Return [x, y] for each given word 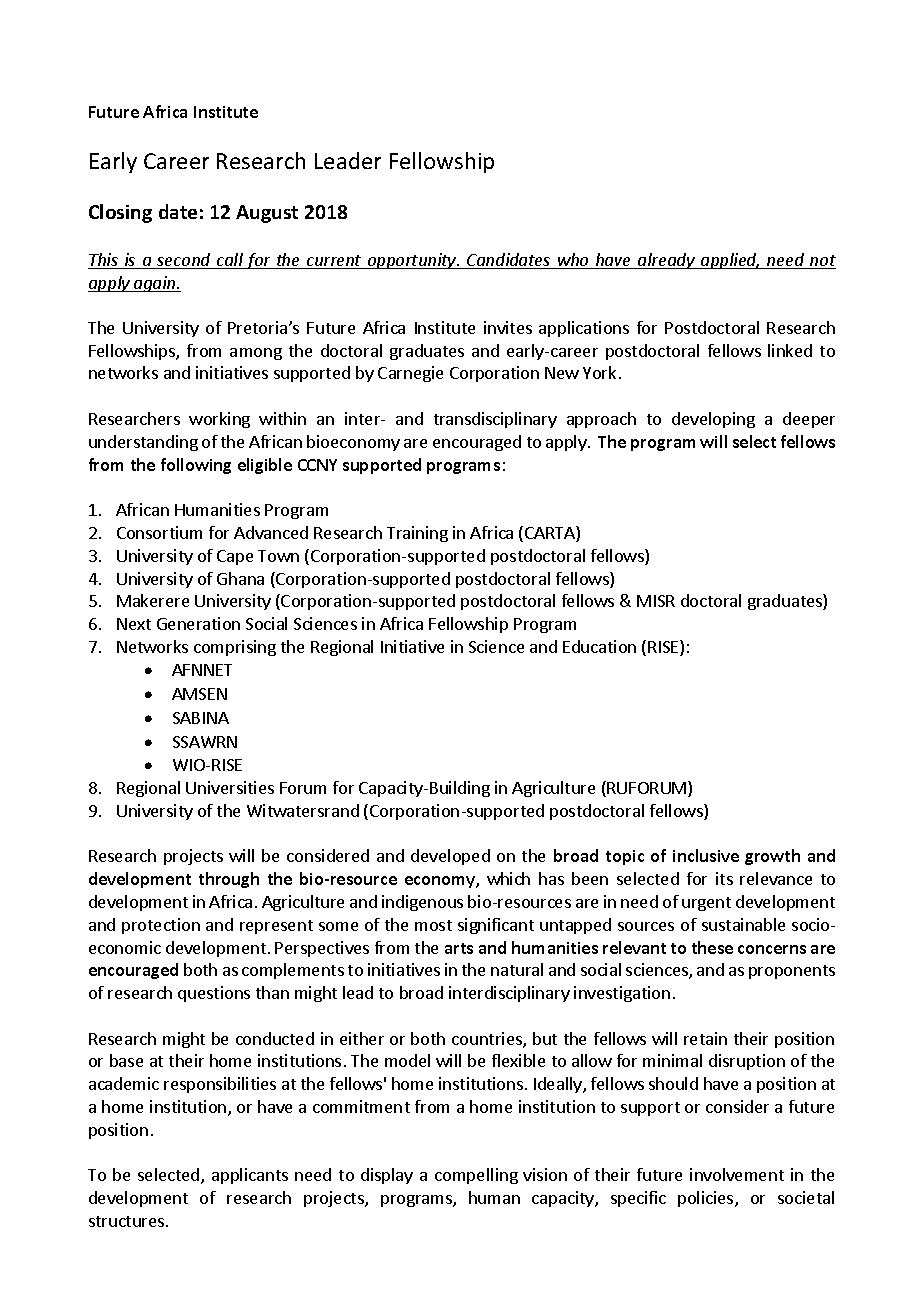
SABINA [201, 718]
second [184, 261]
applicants [250, 1176]
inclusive [706, 855]
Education [599, 646]
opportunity [412, 261]
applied [729, 261]
